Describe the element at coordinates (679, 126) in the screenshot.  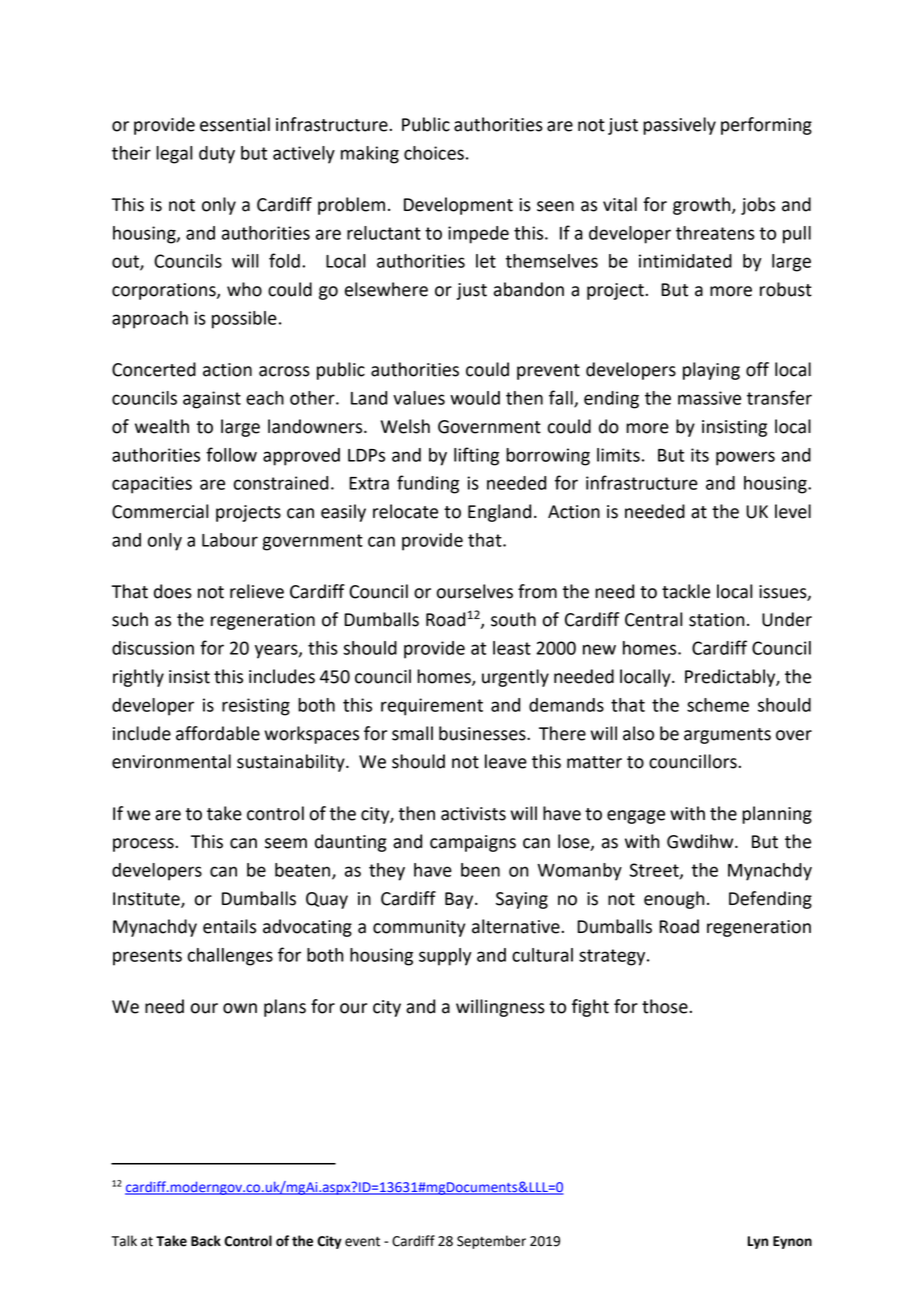
I see `passively` at that location.
